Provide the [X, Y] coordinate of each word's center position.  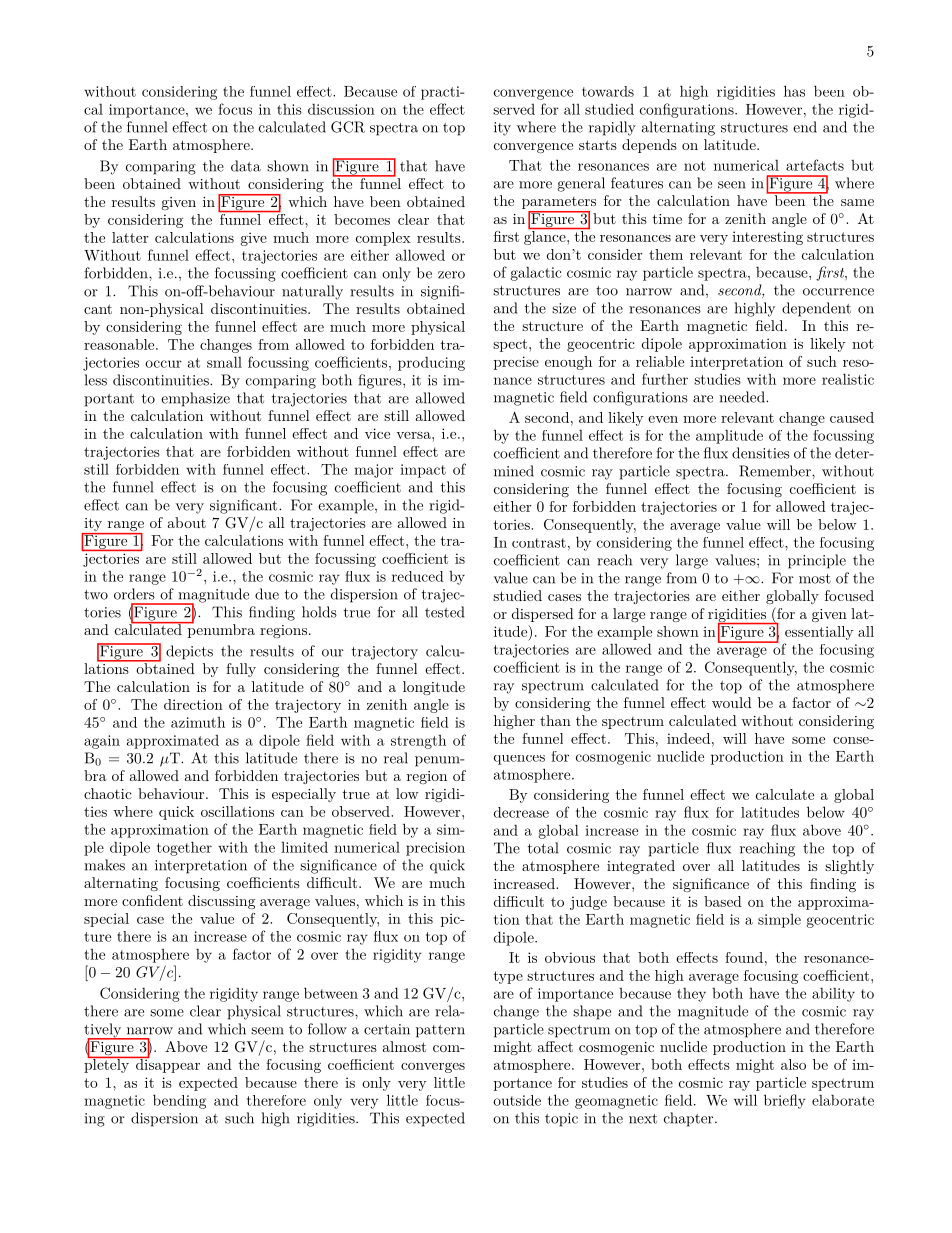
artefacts [815, 165]
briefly [785, 1101]
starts [598, 145]
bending [179, 1101]
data [246, 166]
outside [517, 1100]
